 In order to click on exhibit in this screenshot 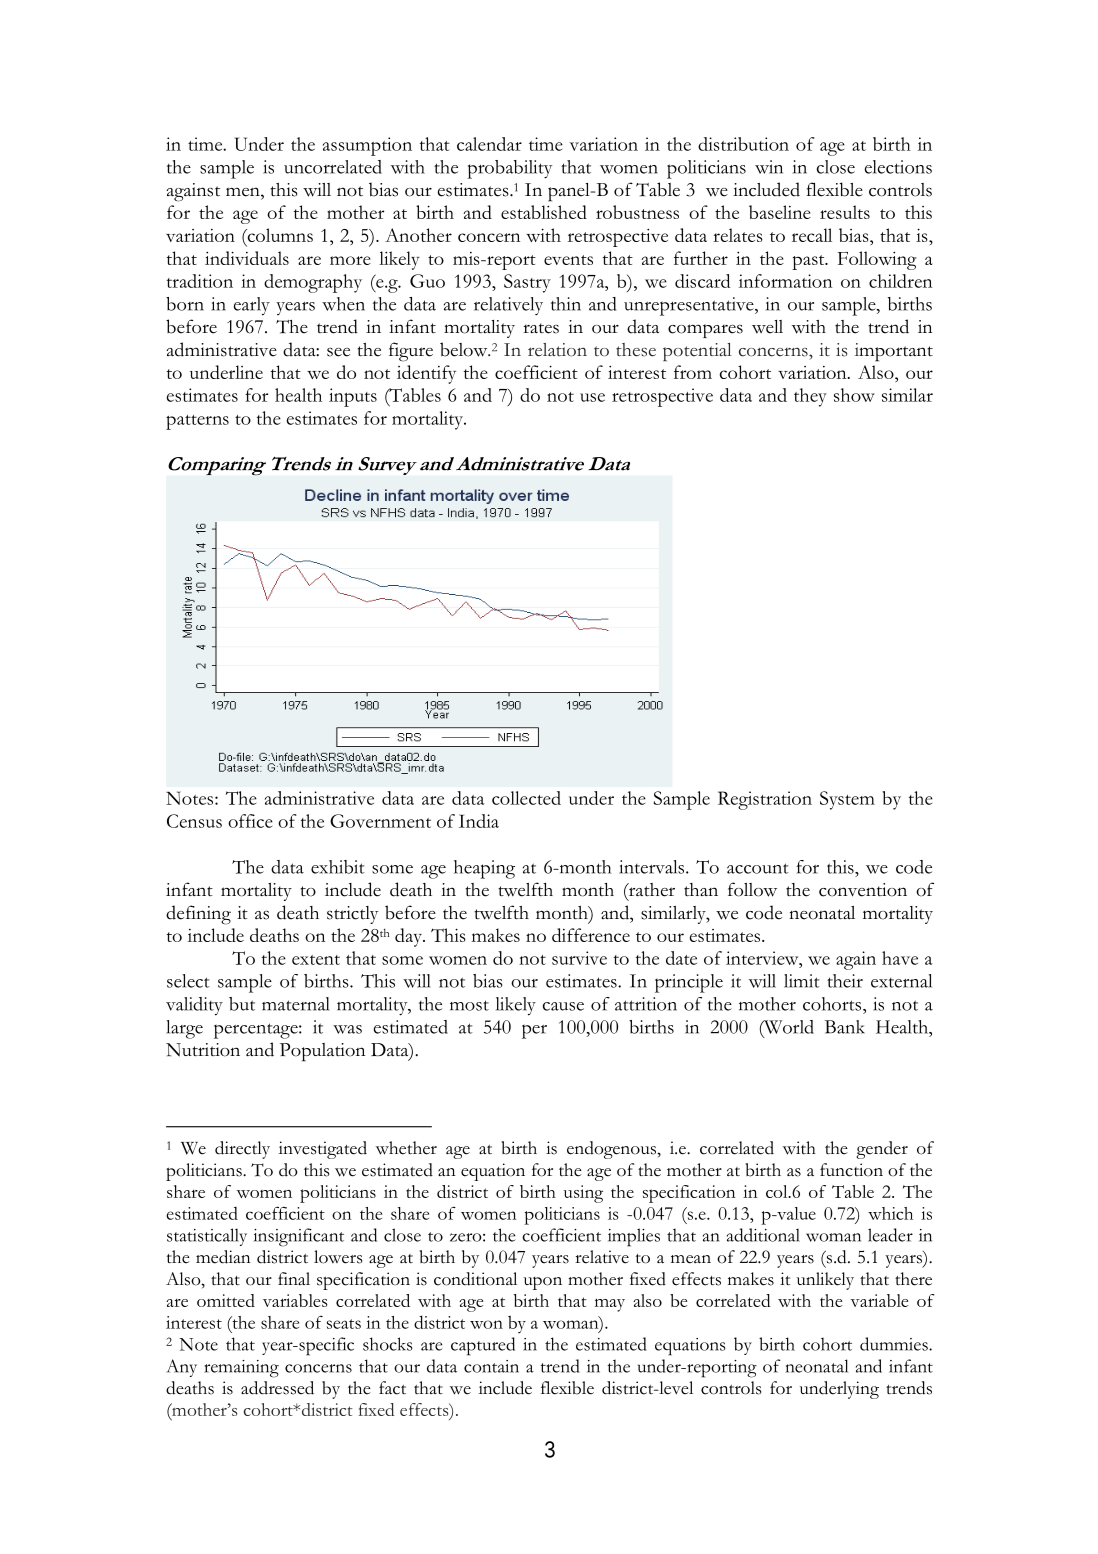, I will do `click(338, 867)`.
